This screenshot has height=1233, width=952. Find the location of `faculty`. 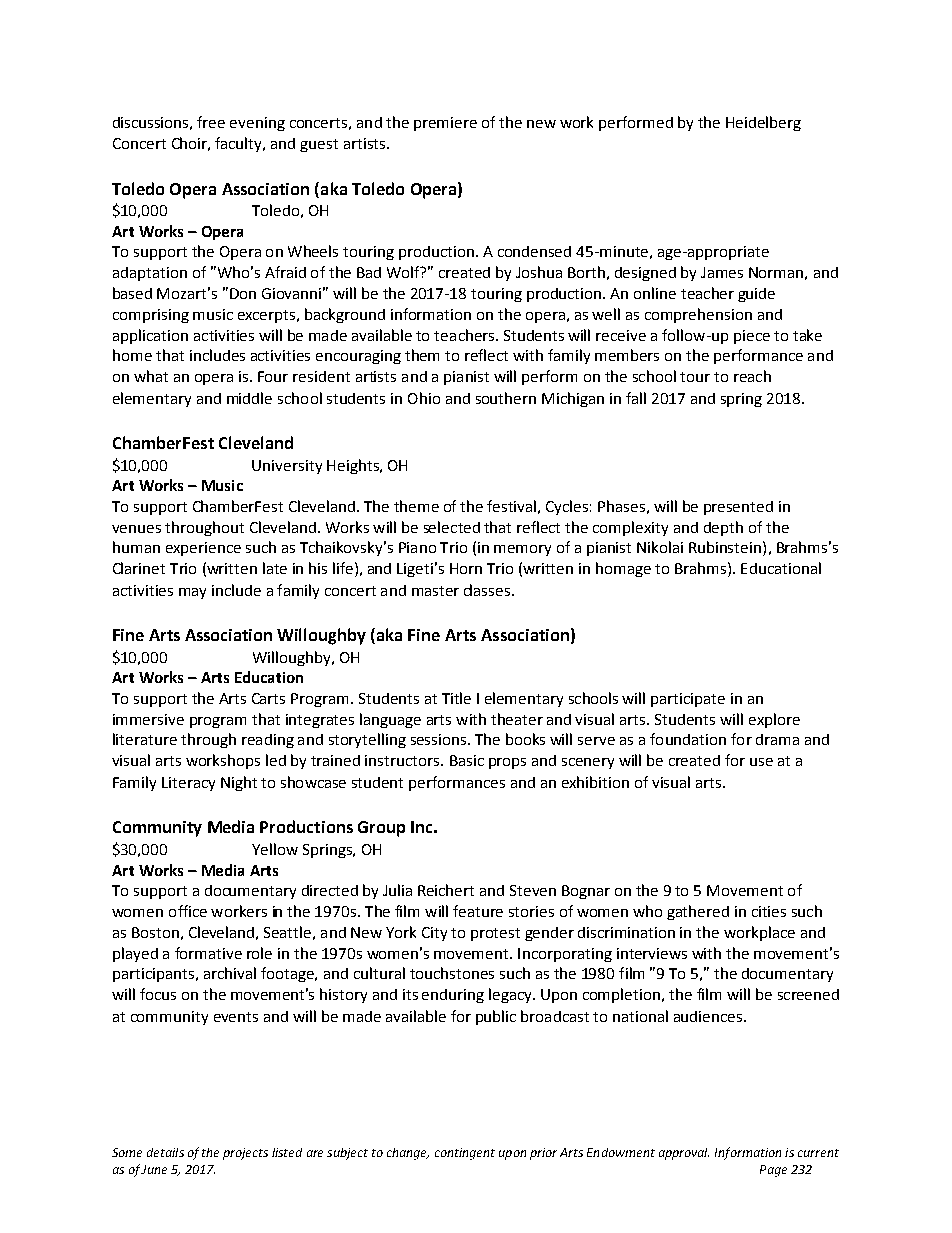

faculty is located at coordinates (240, 144).
